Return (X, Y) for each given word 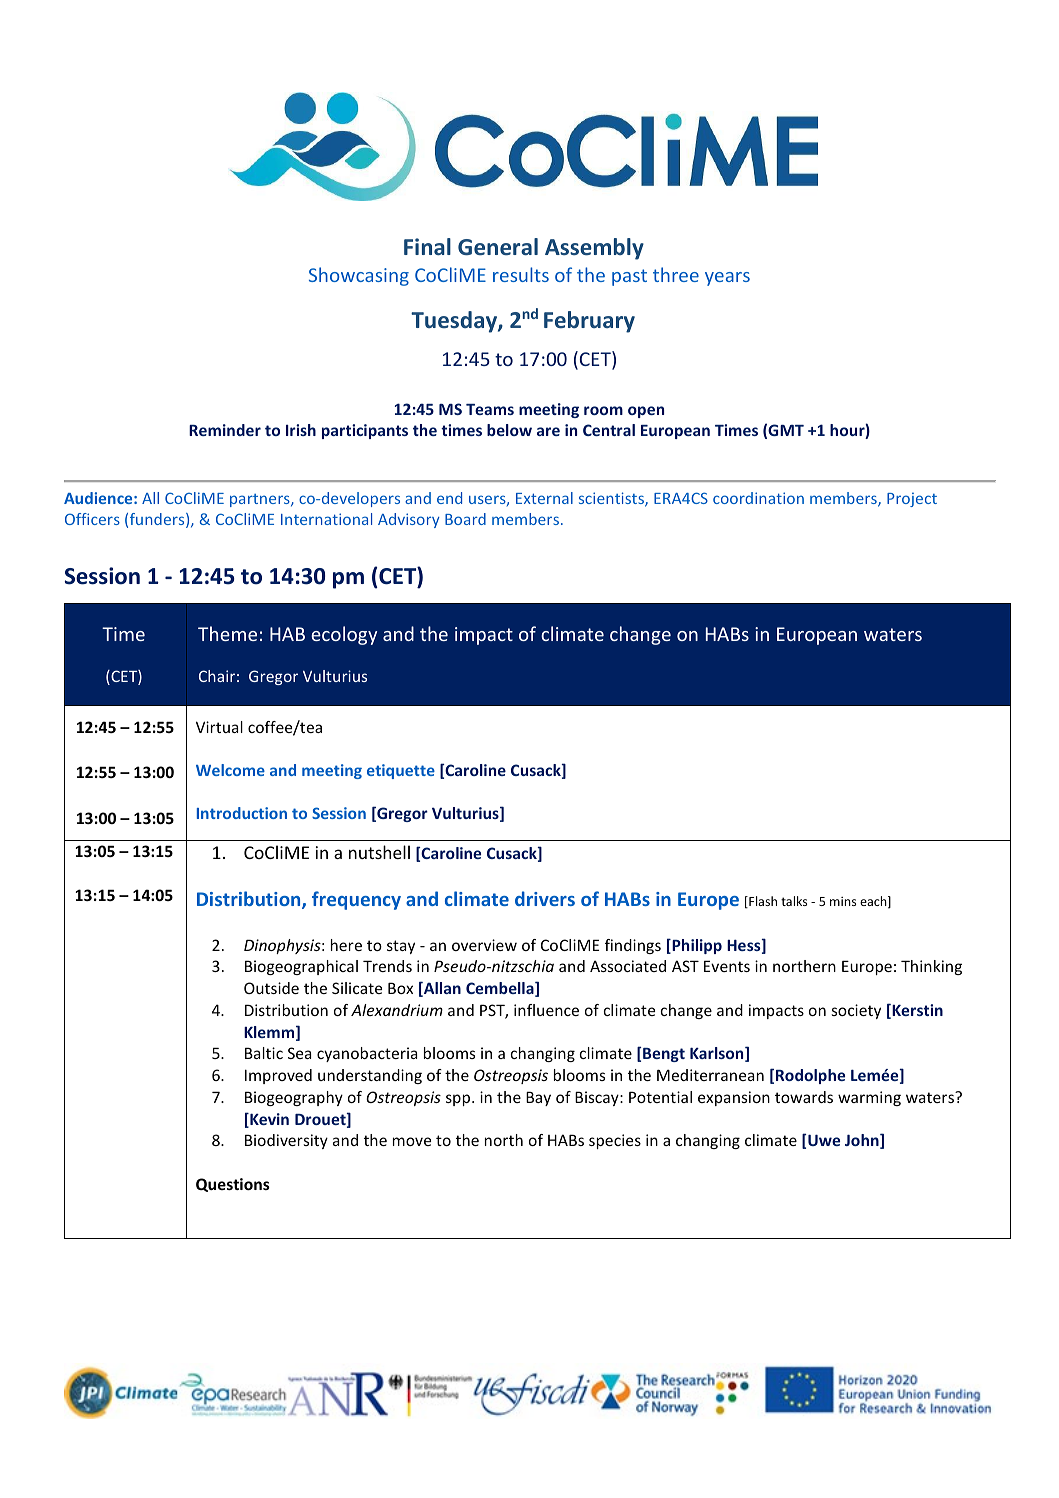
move (412, 1141)
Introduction (242, 813)
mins (843, 901)
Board (465, 519)
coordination (758, 498)
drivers (545, 898)
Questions (233, 1185)
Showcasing (359, 276)
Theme (227, 633)
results (521, 274)
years (727, 279)
